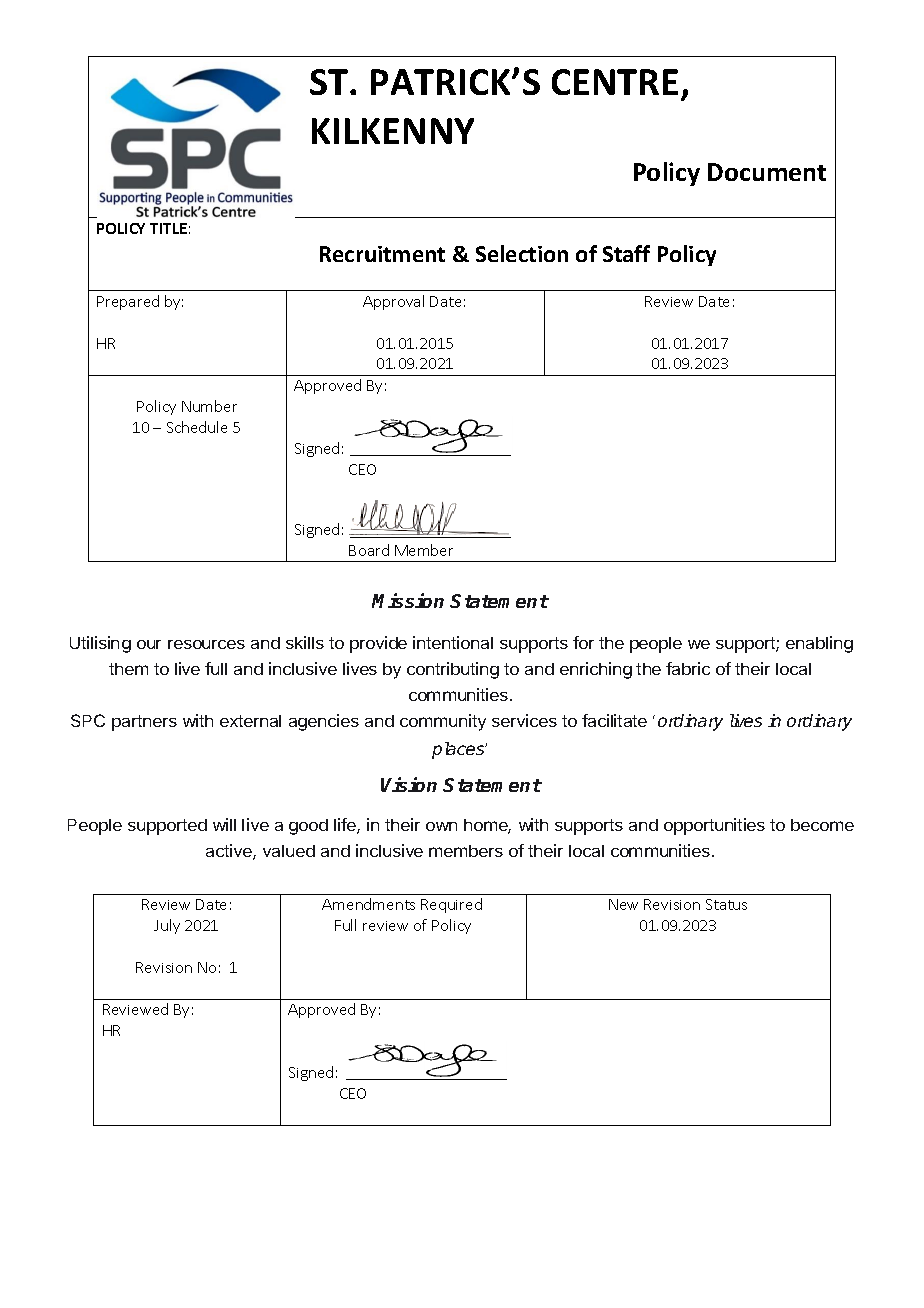 The height and width of the image is (1308, 924). What do you see at coordinates (819, 644) in the image?
I see `enabling` at bounding box center [819, 644].
